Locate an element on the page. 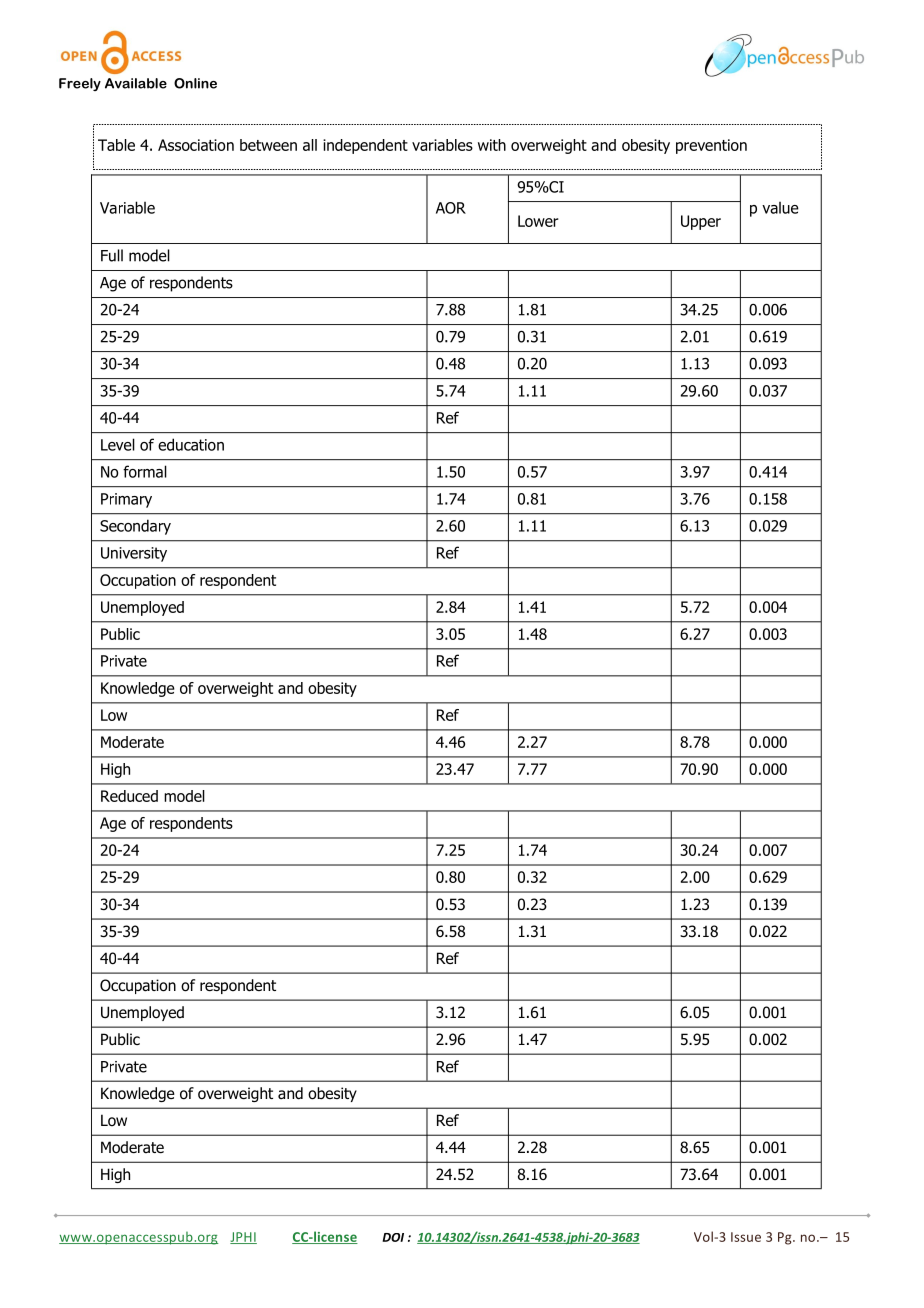 Image resolution: width=924 pixels, height=1308 pixels. DOI is located at coordinates (393, 1237).
